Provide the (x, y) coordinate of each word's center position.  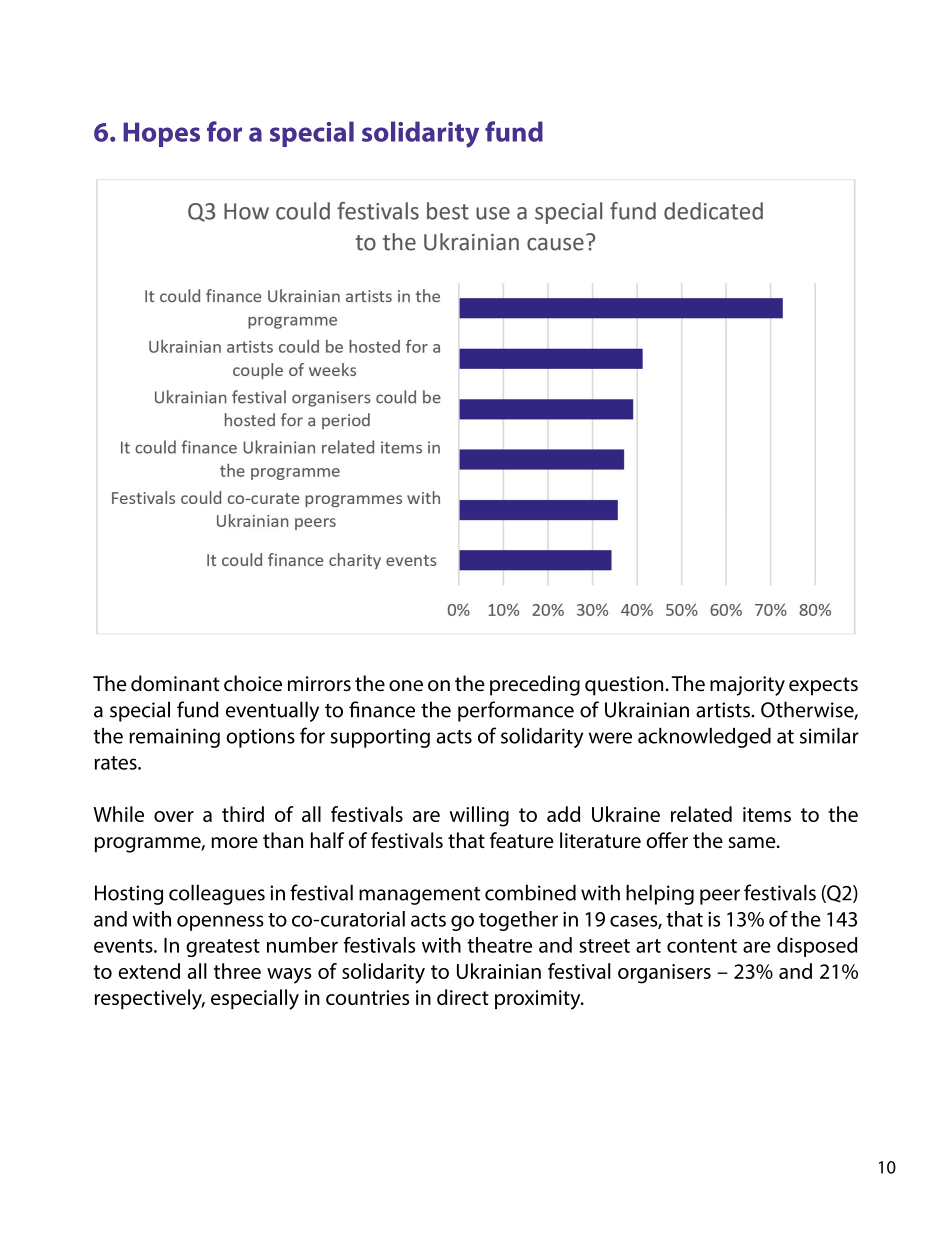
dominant (175, 683)
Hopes (161, 134)
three (237, 971)
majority (747, 686)
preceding (535, 685)
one (406, 686)
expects (823, 686)
